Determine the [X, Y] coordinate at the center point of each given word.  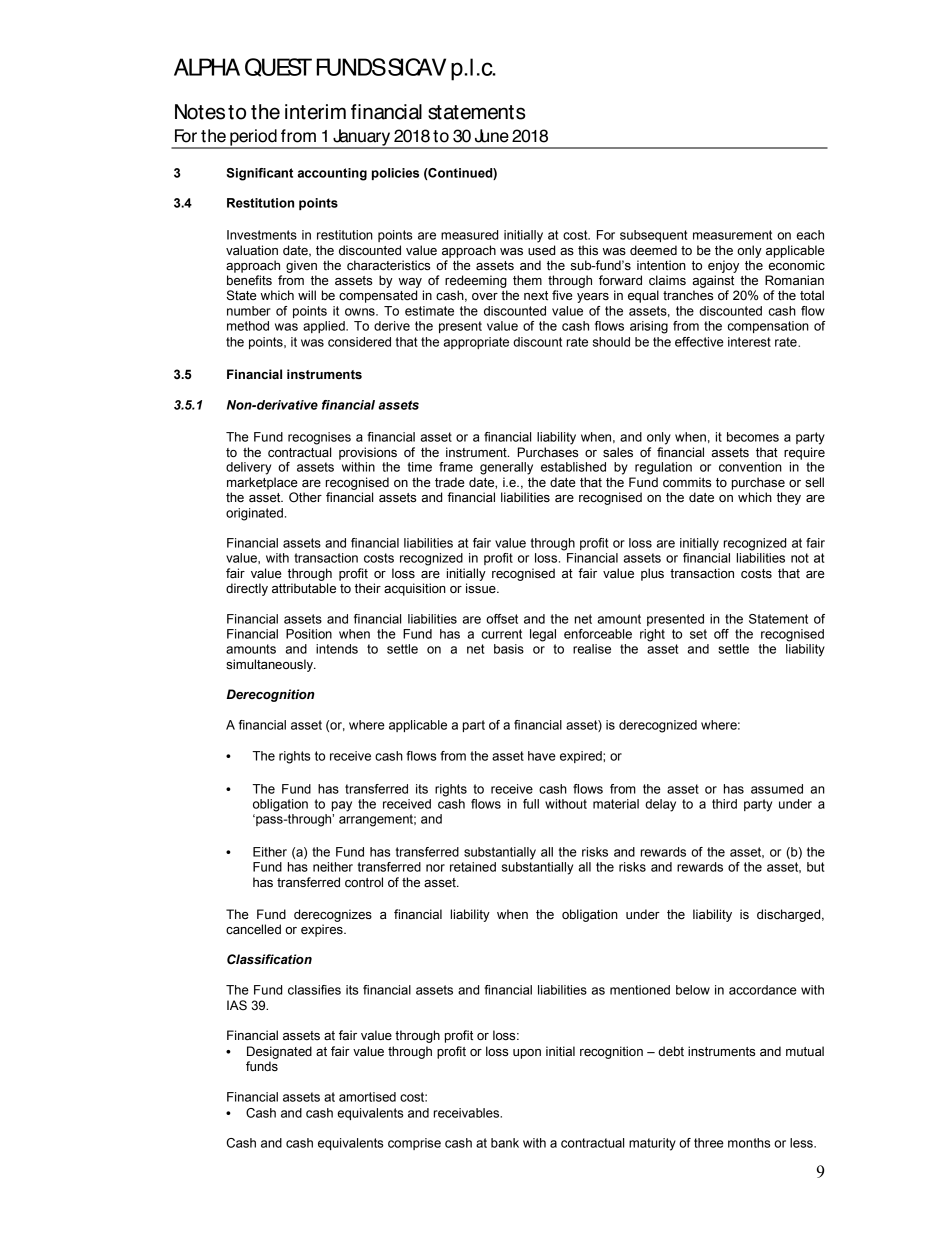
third [724, 804]
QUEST [278, 67]
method [248, 326]
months [749, 1143]
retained [473, 867]
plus [652, 574]
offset [502, 619]
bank [505, 1143]
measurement [732, 235]
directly [247, 589]
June [492, 136]
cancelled [253, 929]
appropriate [476, 343]
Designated [279, 1052]
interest [749, 342]
